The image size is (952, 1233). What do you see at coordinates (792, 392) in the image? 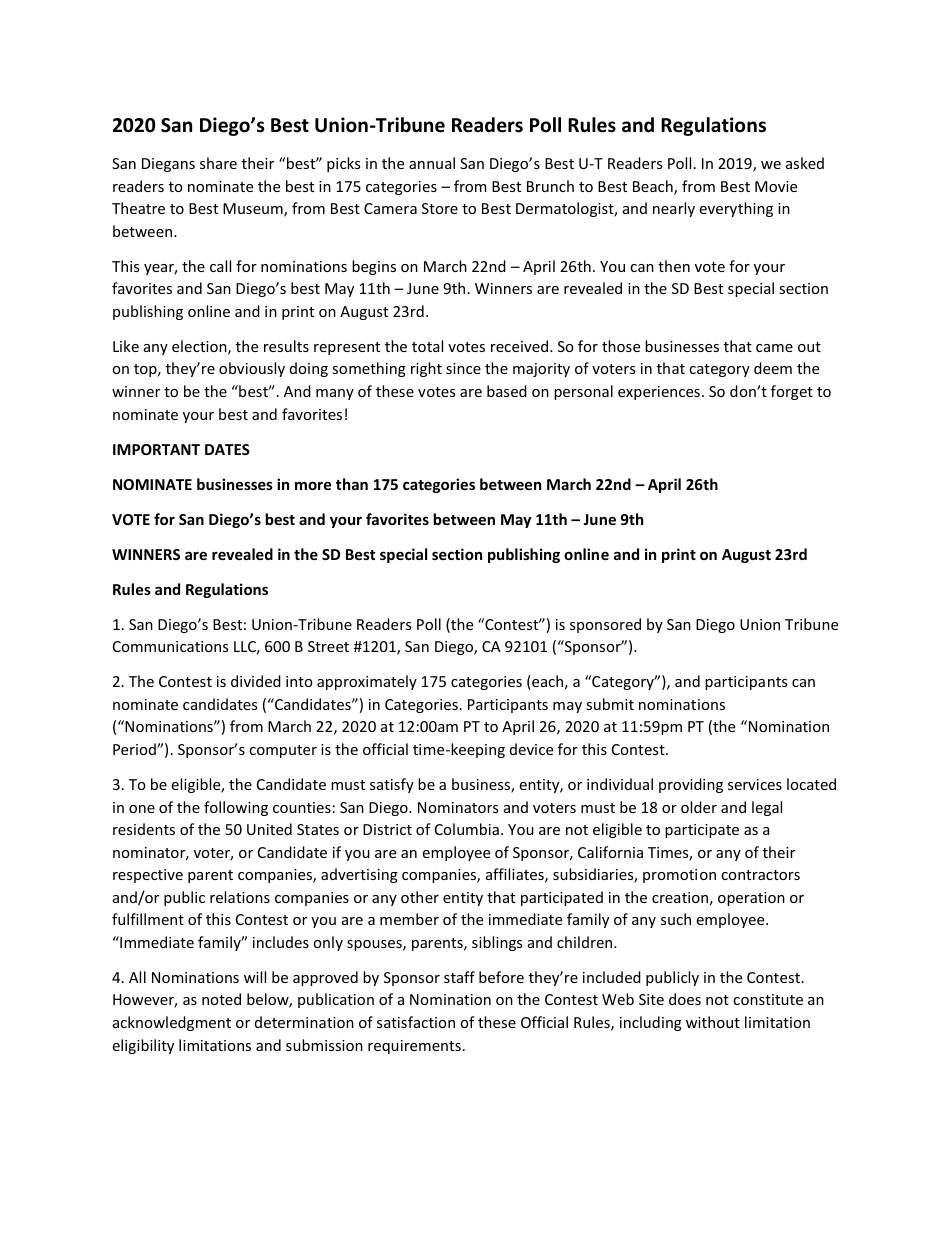
I see `forget` at bounding box center [792, 392].
